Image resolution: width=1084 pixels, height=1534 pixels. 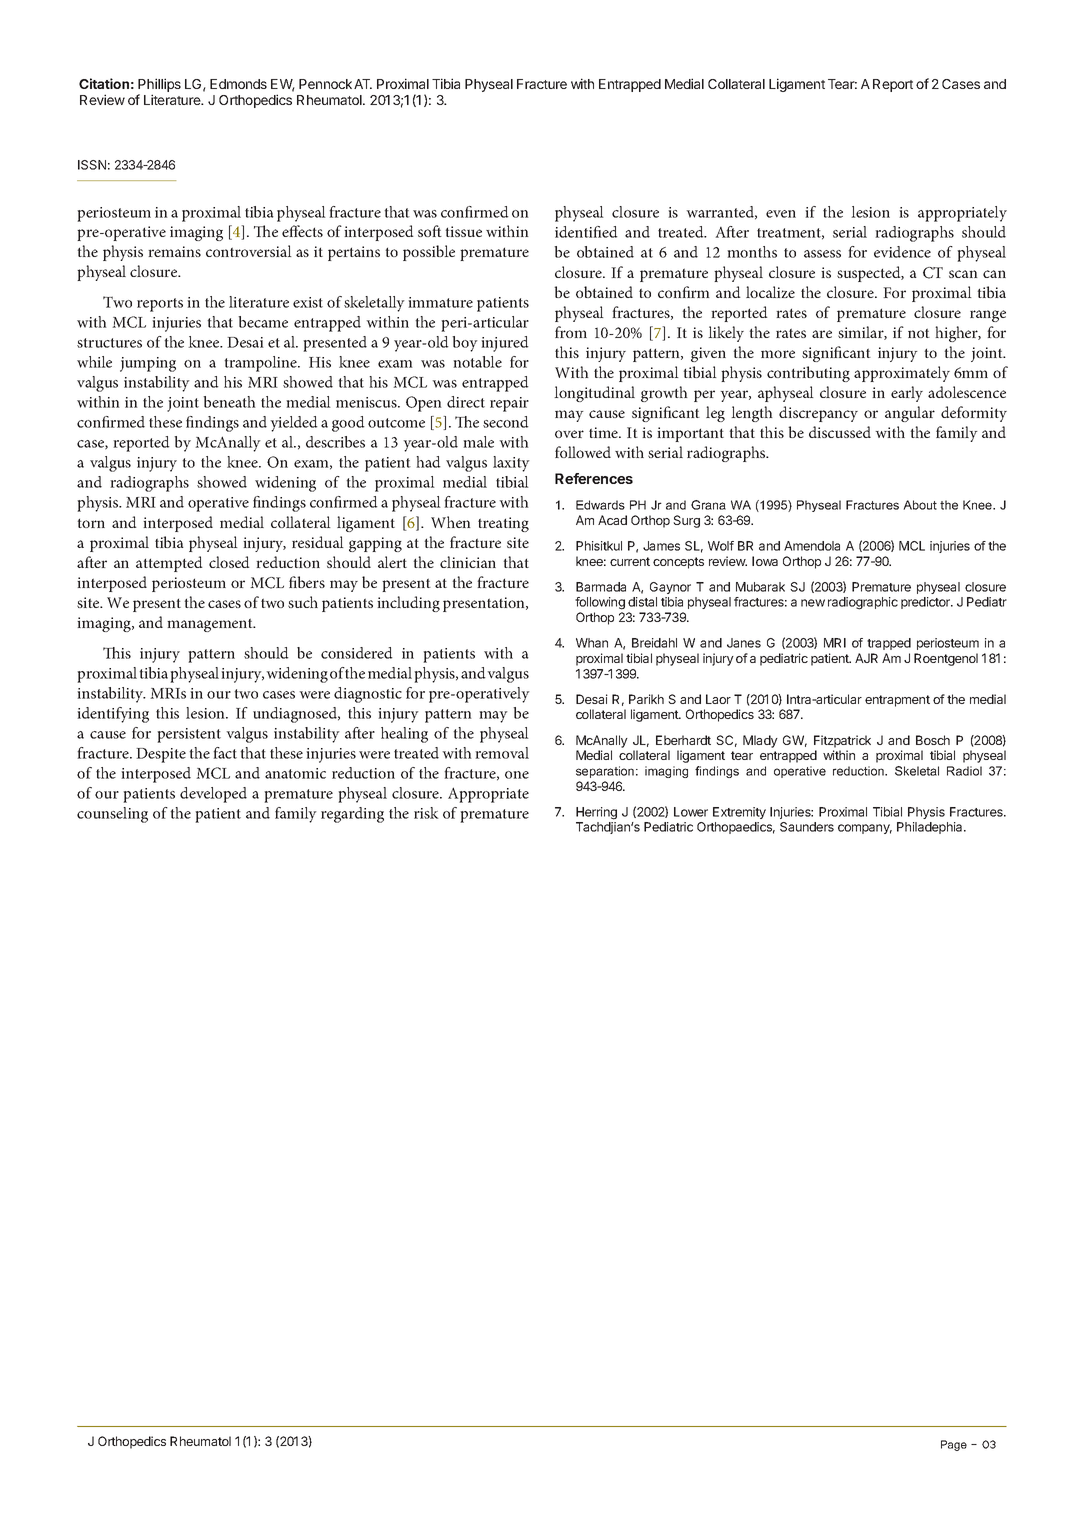 I want to click on fact, so click(x=225, y=753).
